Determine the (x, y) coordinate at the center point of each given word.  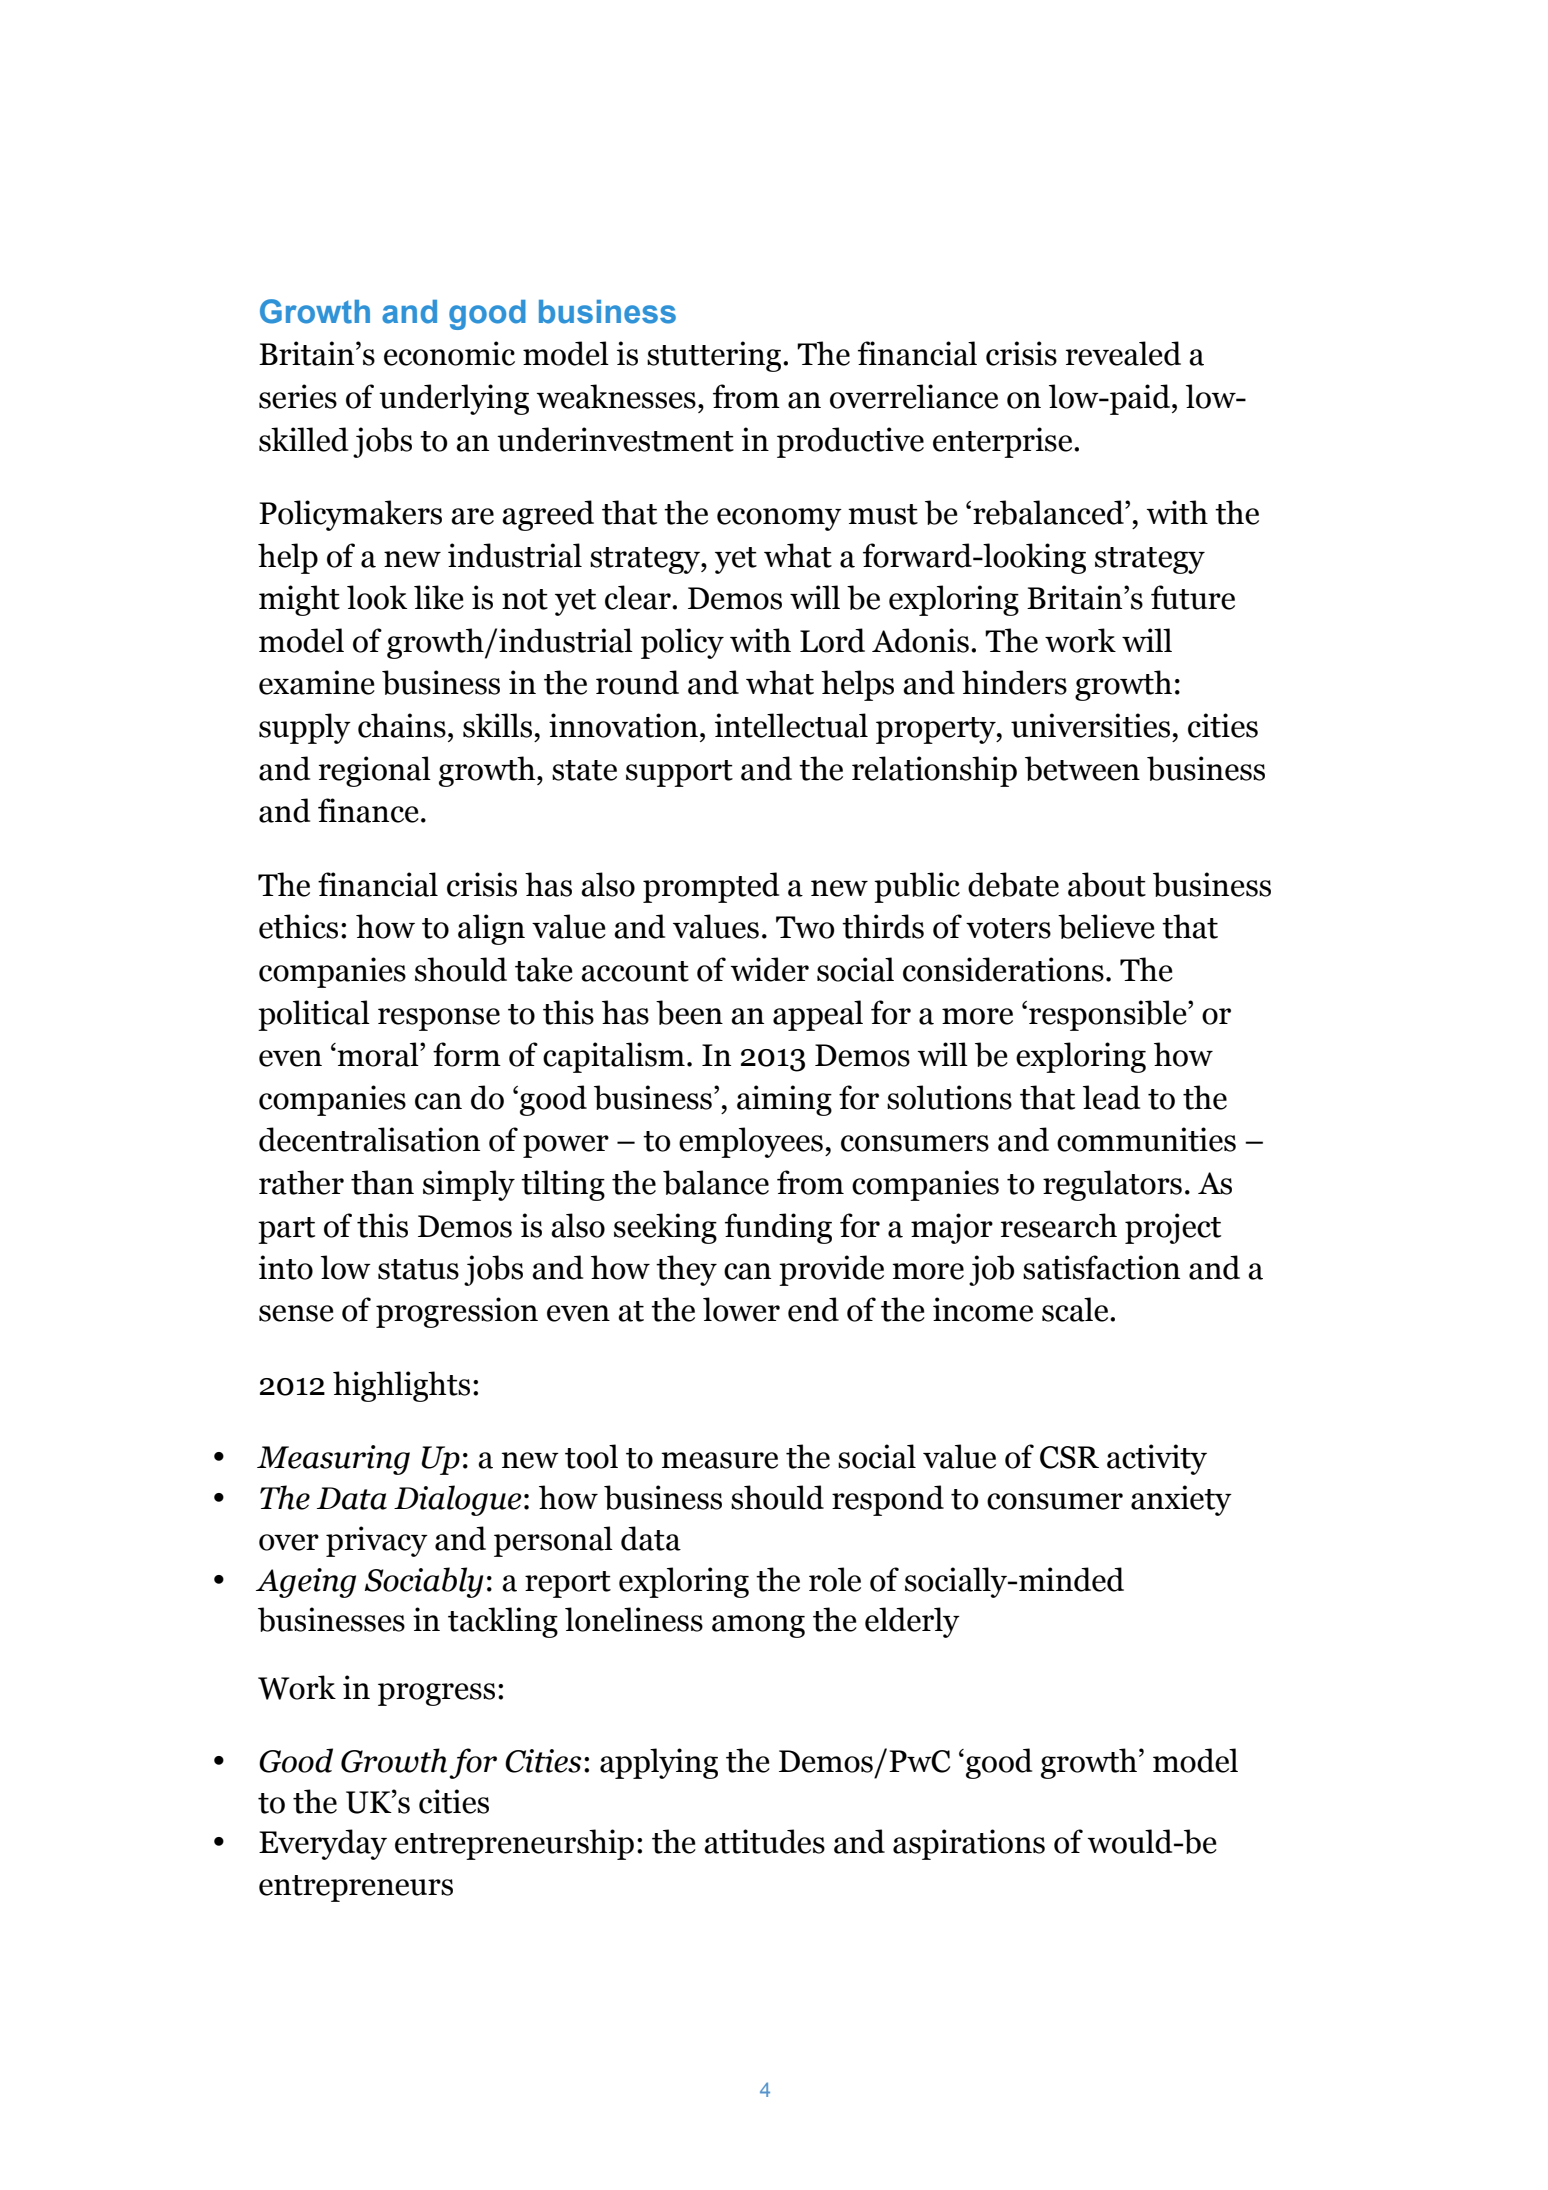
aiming (784, 1100)
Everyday (323, 1844)
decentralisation (369, 1139)
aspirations (969, 1844)
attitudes (764, 1841)
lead (1111, 1097)
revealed (1123, 353)
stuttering (715, 356)
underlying (454, 399)
